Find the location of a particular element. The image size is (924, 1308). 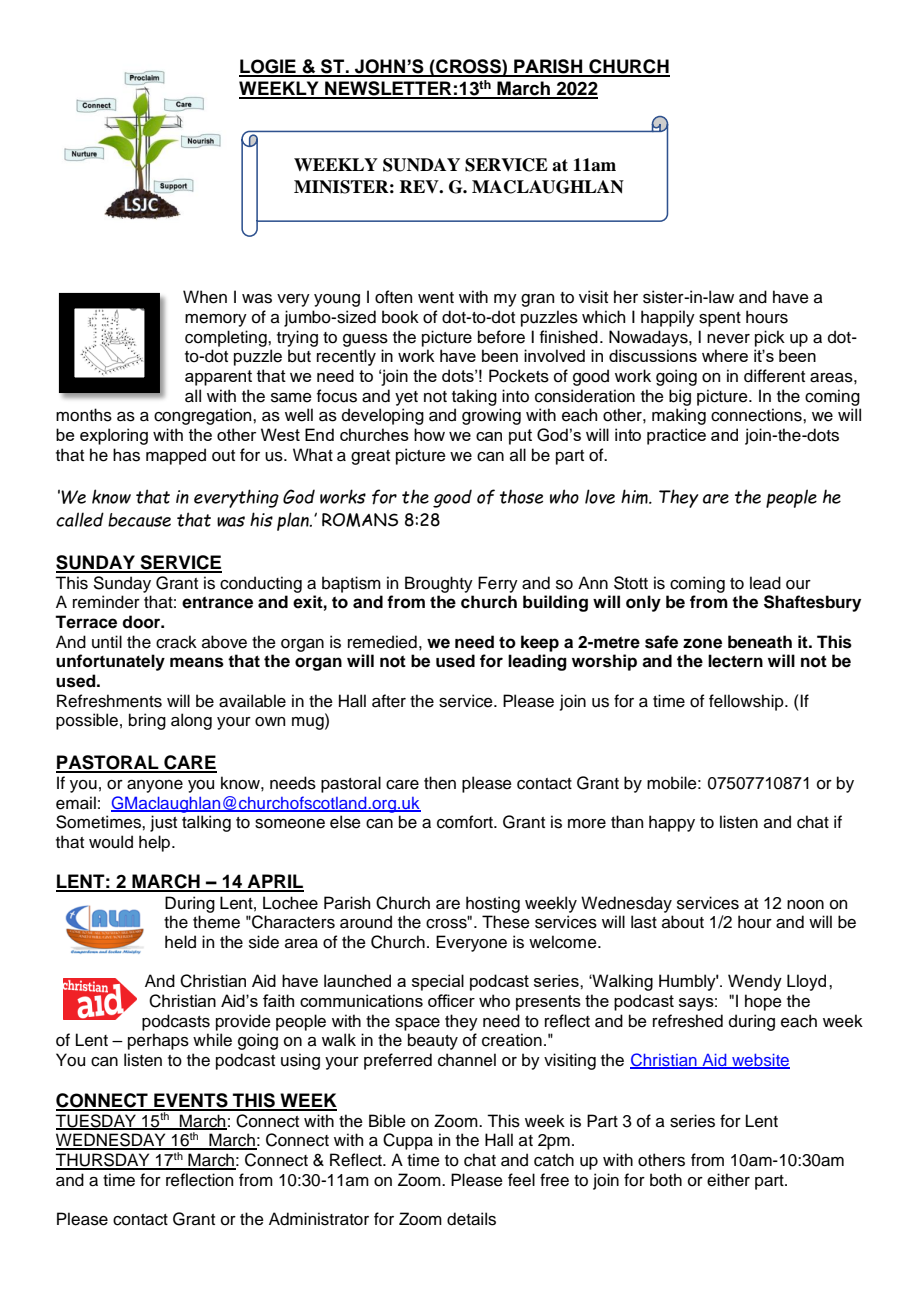

hosting is located at coordinates (493, 904).
